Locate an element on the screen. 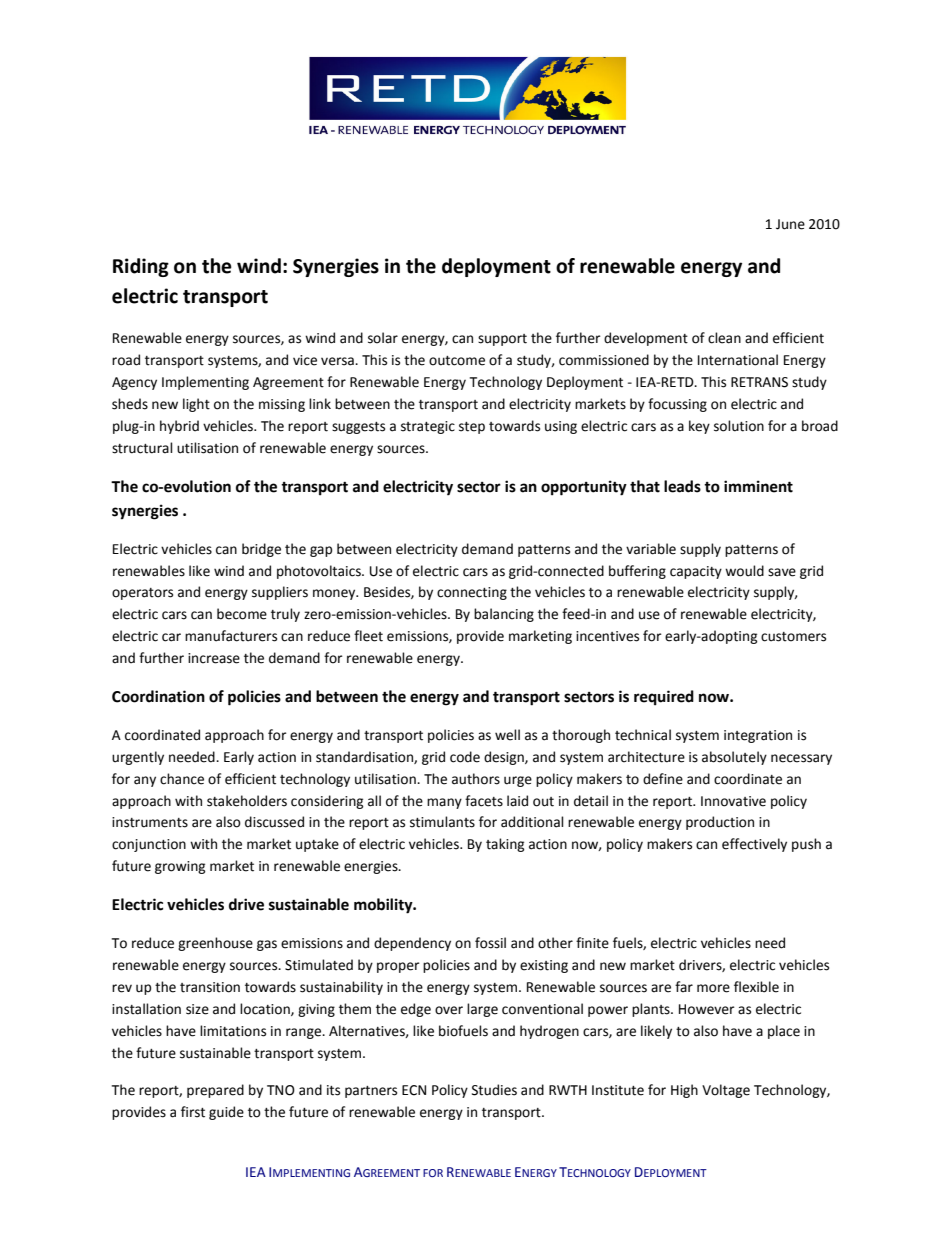  would is located at coordinates (744, 571).
